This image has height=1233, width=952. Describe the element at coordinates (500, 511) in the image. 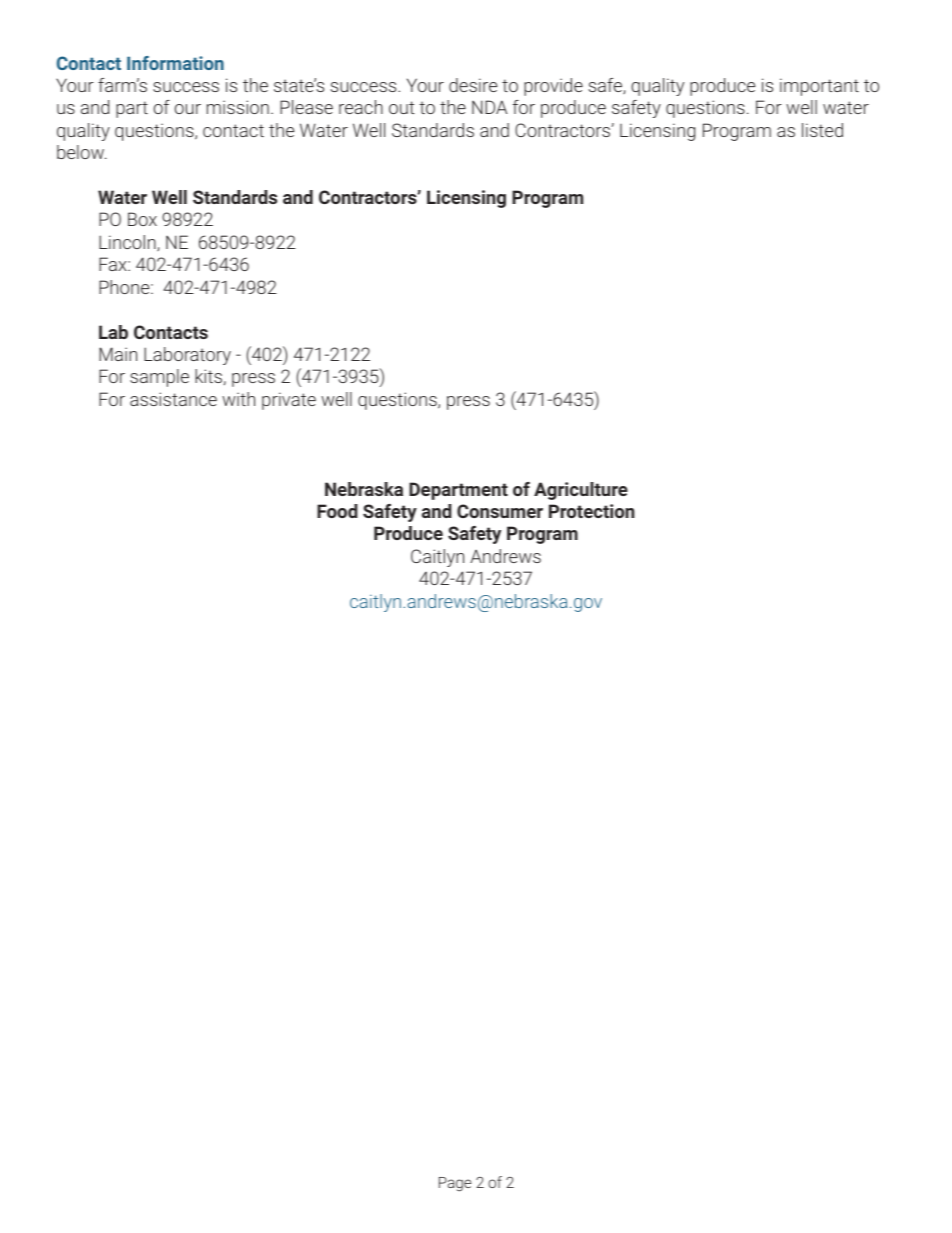

I see `Consumer` at that location.
